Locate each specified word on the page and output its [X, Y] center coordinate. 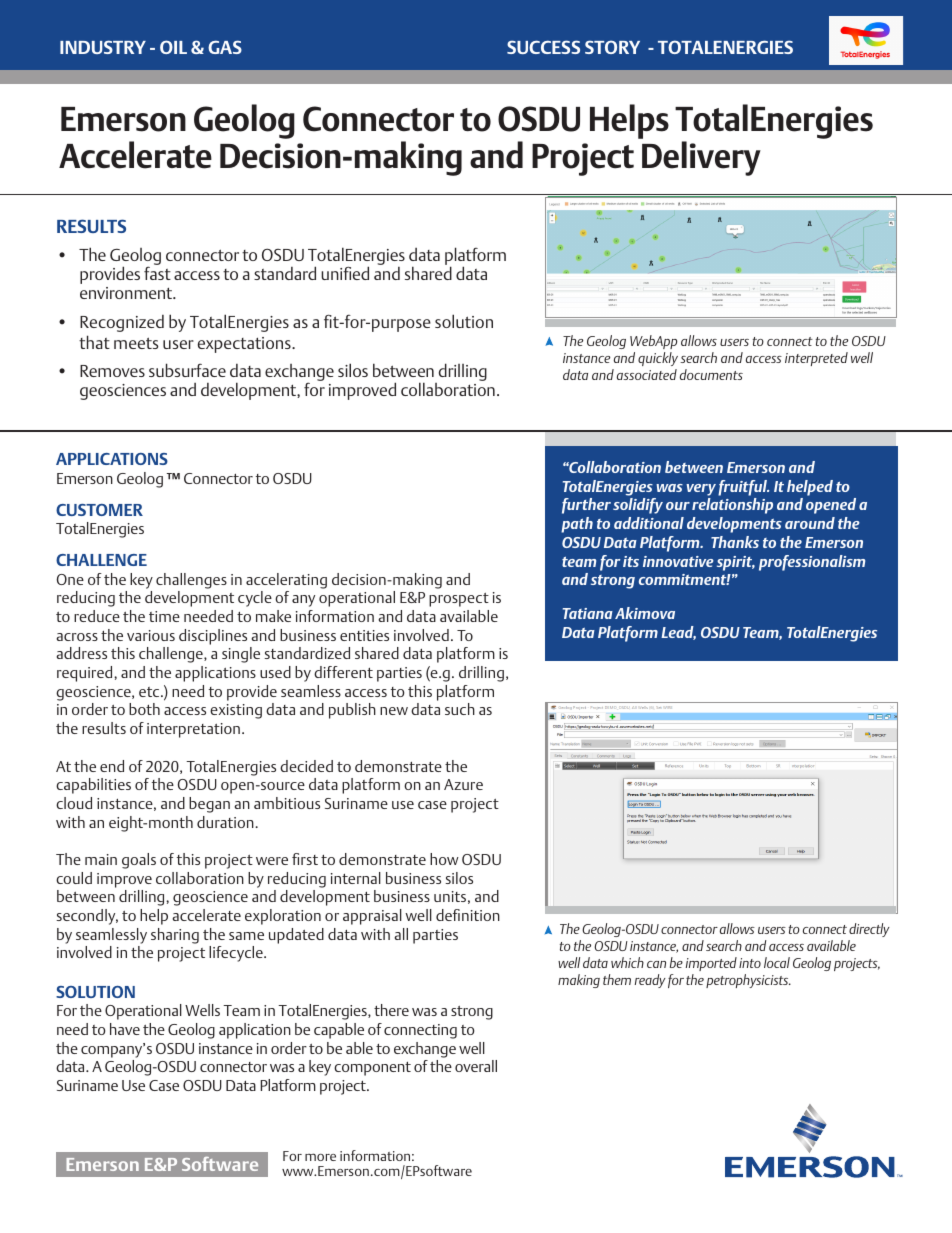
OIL [173, 47]
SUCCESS [543, 47]
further [586, 506]
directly [869, 930]
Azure [463, 784]
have [125, 1029]
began [209, 805]
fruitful [743, 488]
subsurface [187, 370]
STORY [612, 47]
